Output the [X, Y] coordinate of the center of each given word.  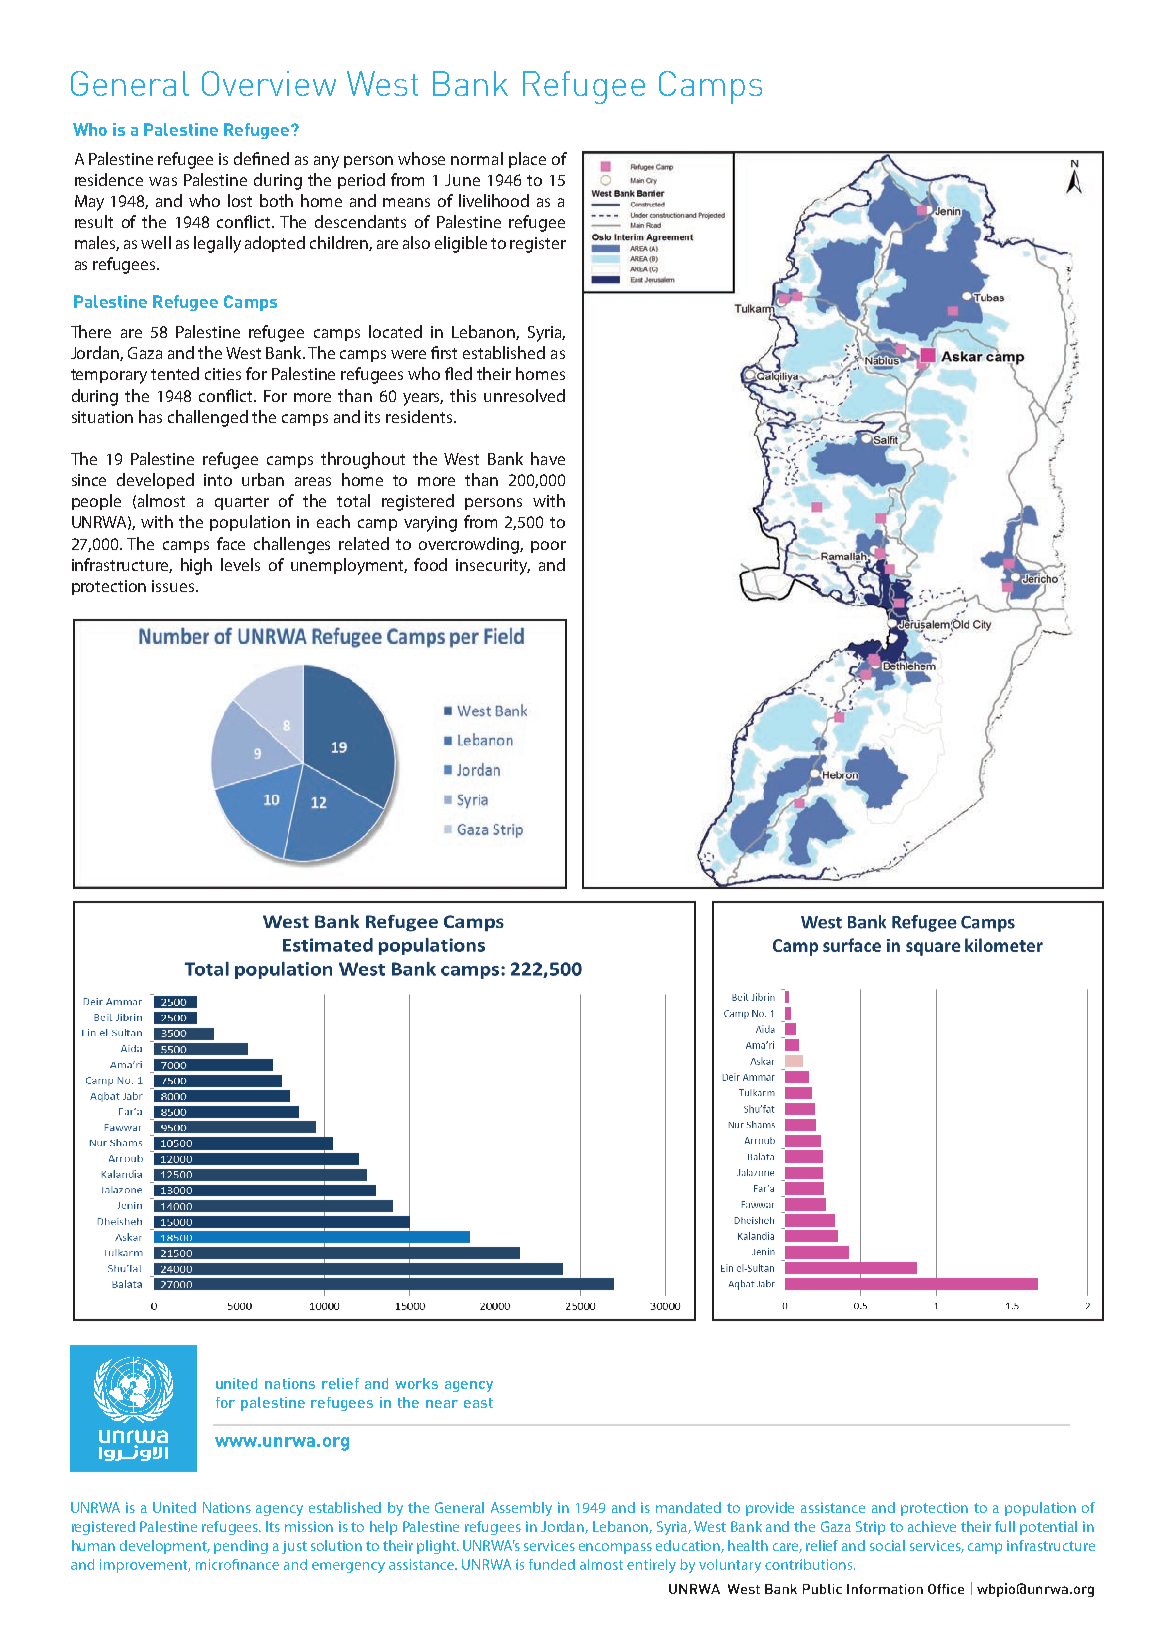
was [163, 181]
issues [174, 586]
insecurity [493, 567]
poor [548, 547]
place [527, 160]
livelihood [494, 200]
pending [241, 1547]
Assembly [521, 1509]
